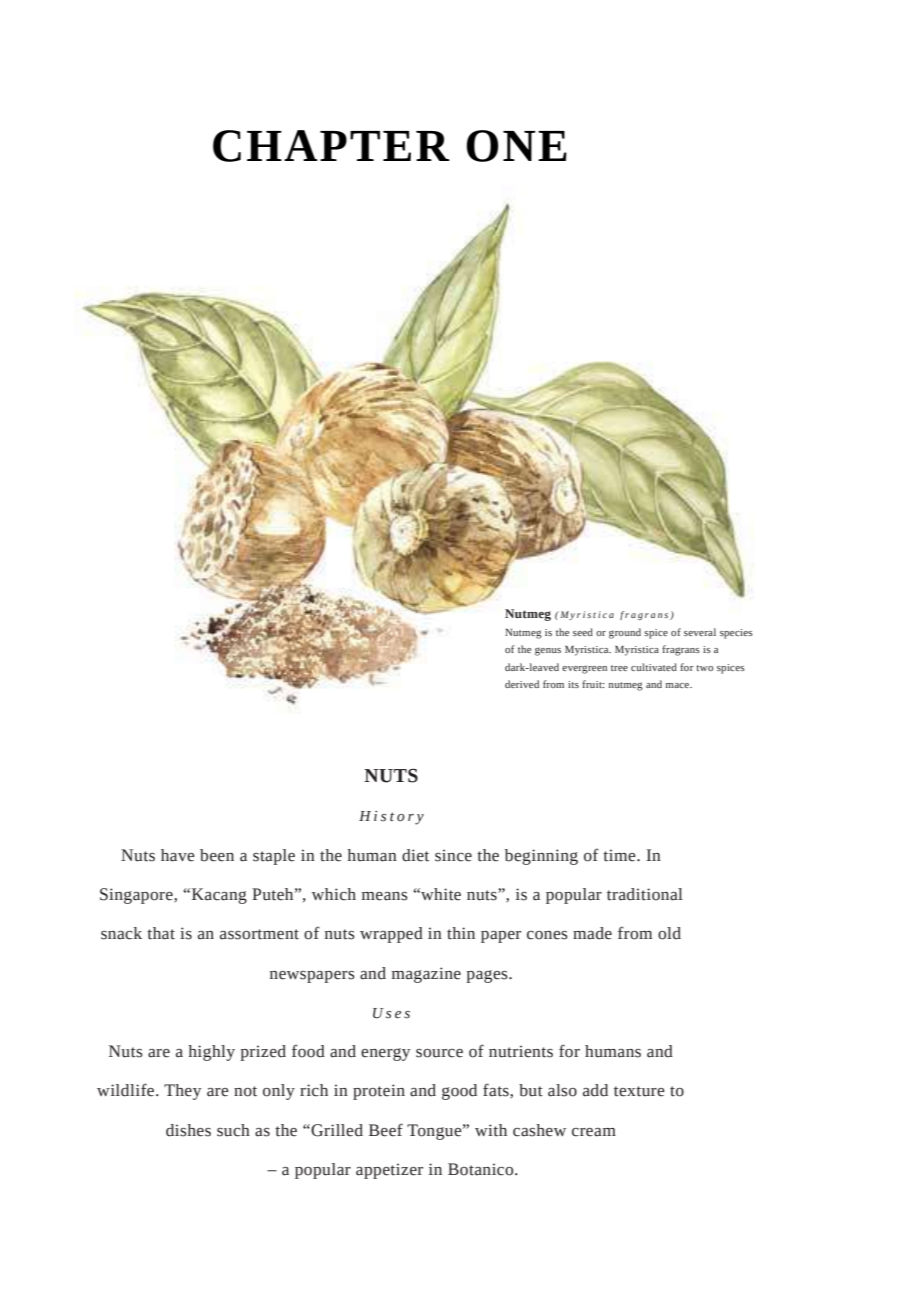  What do you see at coordinates (522, 684) in the document?
I see `derived` at bounding box center [522, 684].
